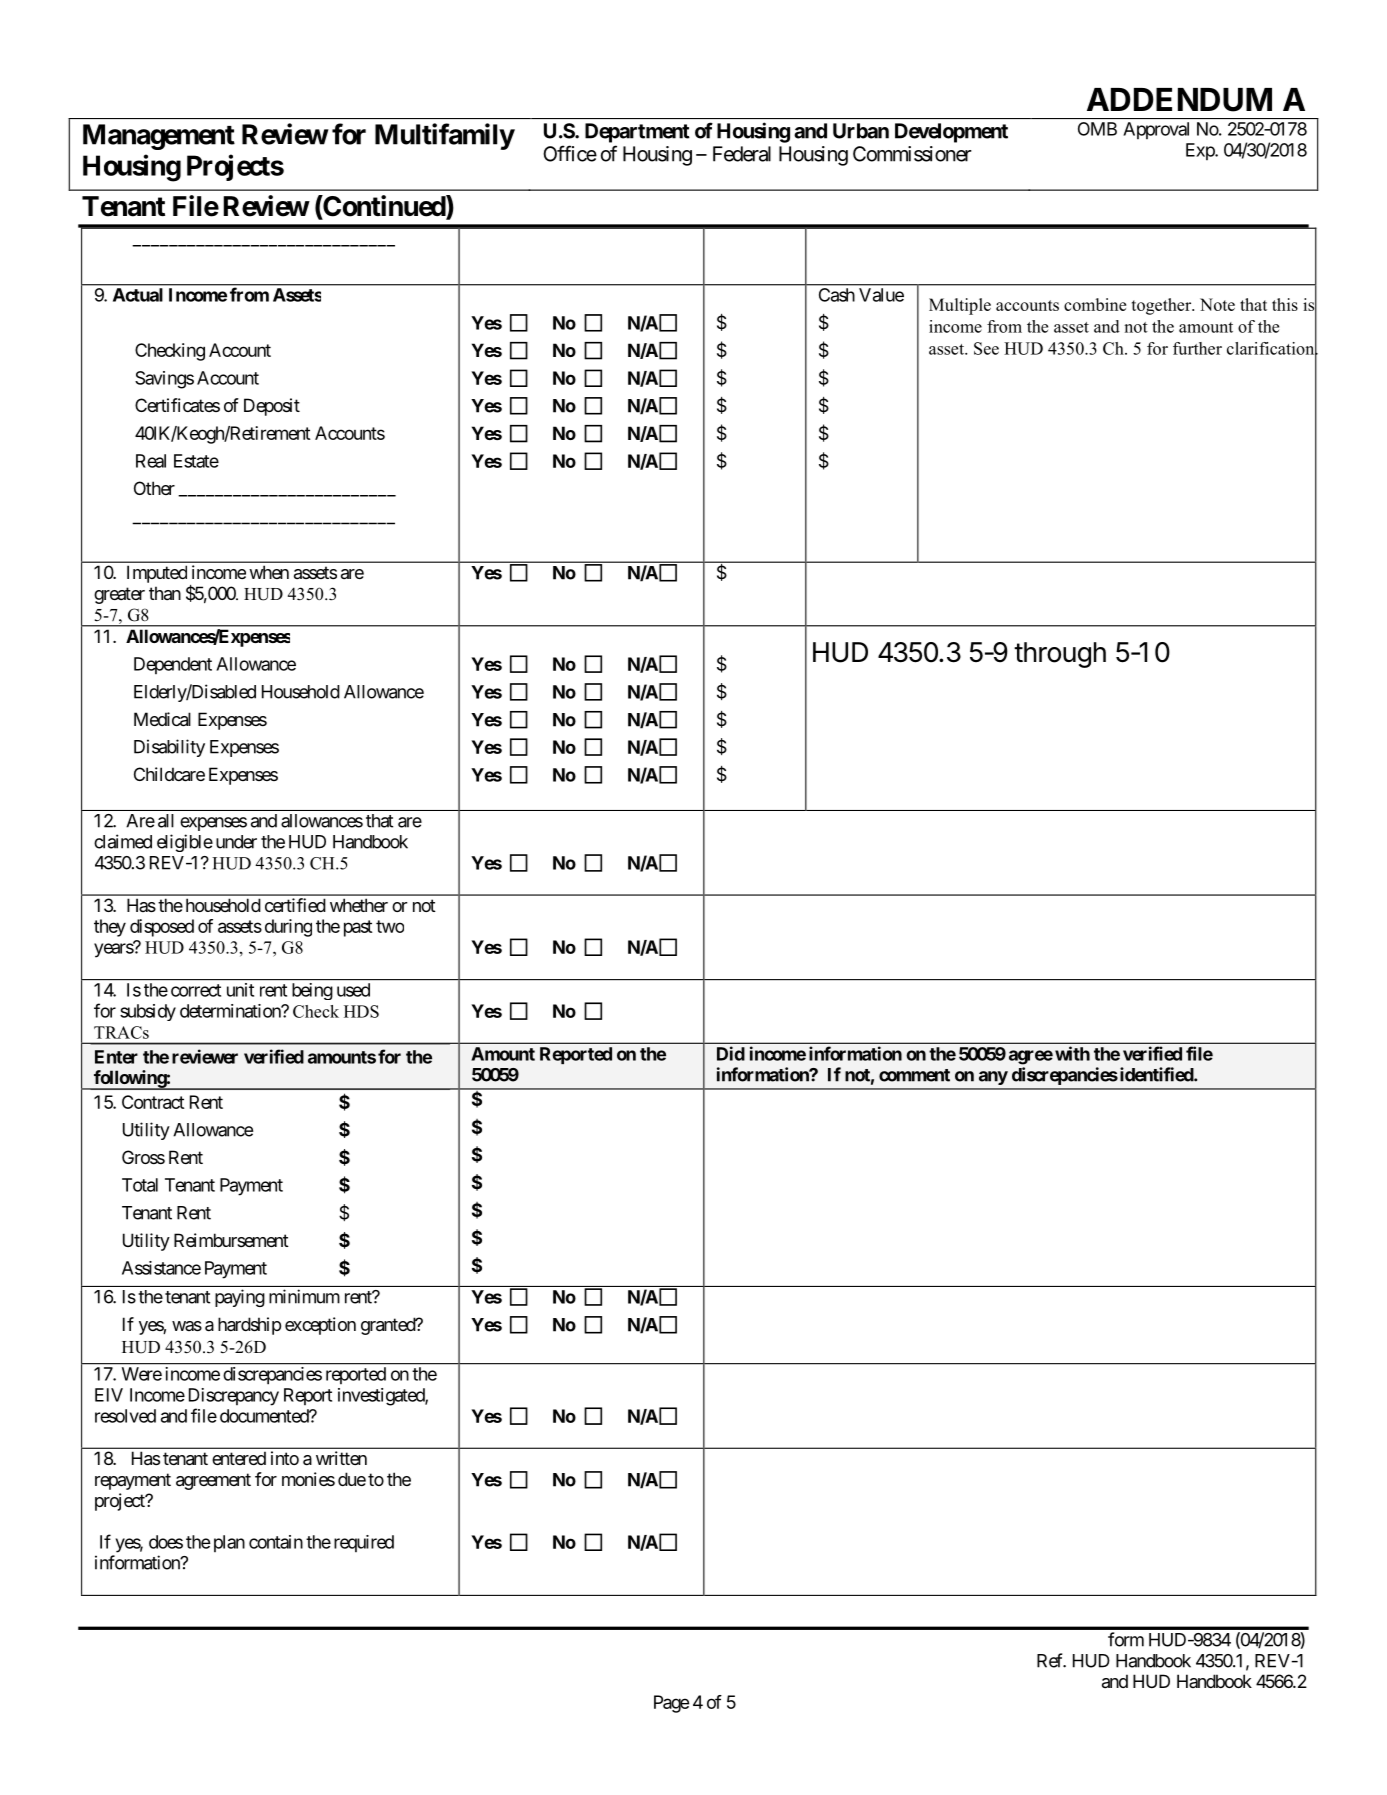  I want to click on Page, so click(671, 1704).
